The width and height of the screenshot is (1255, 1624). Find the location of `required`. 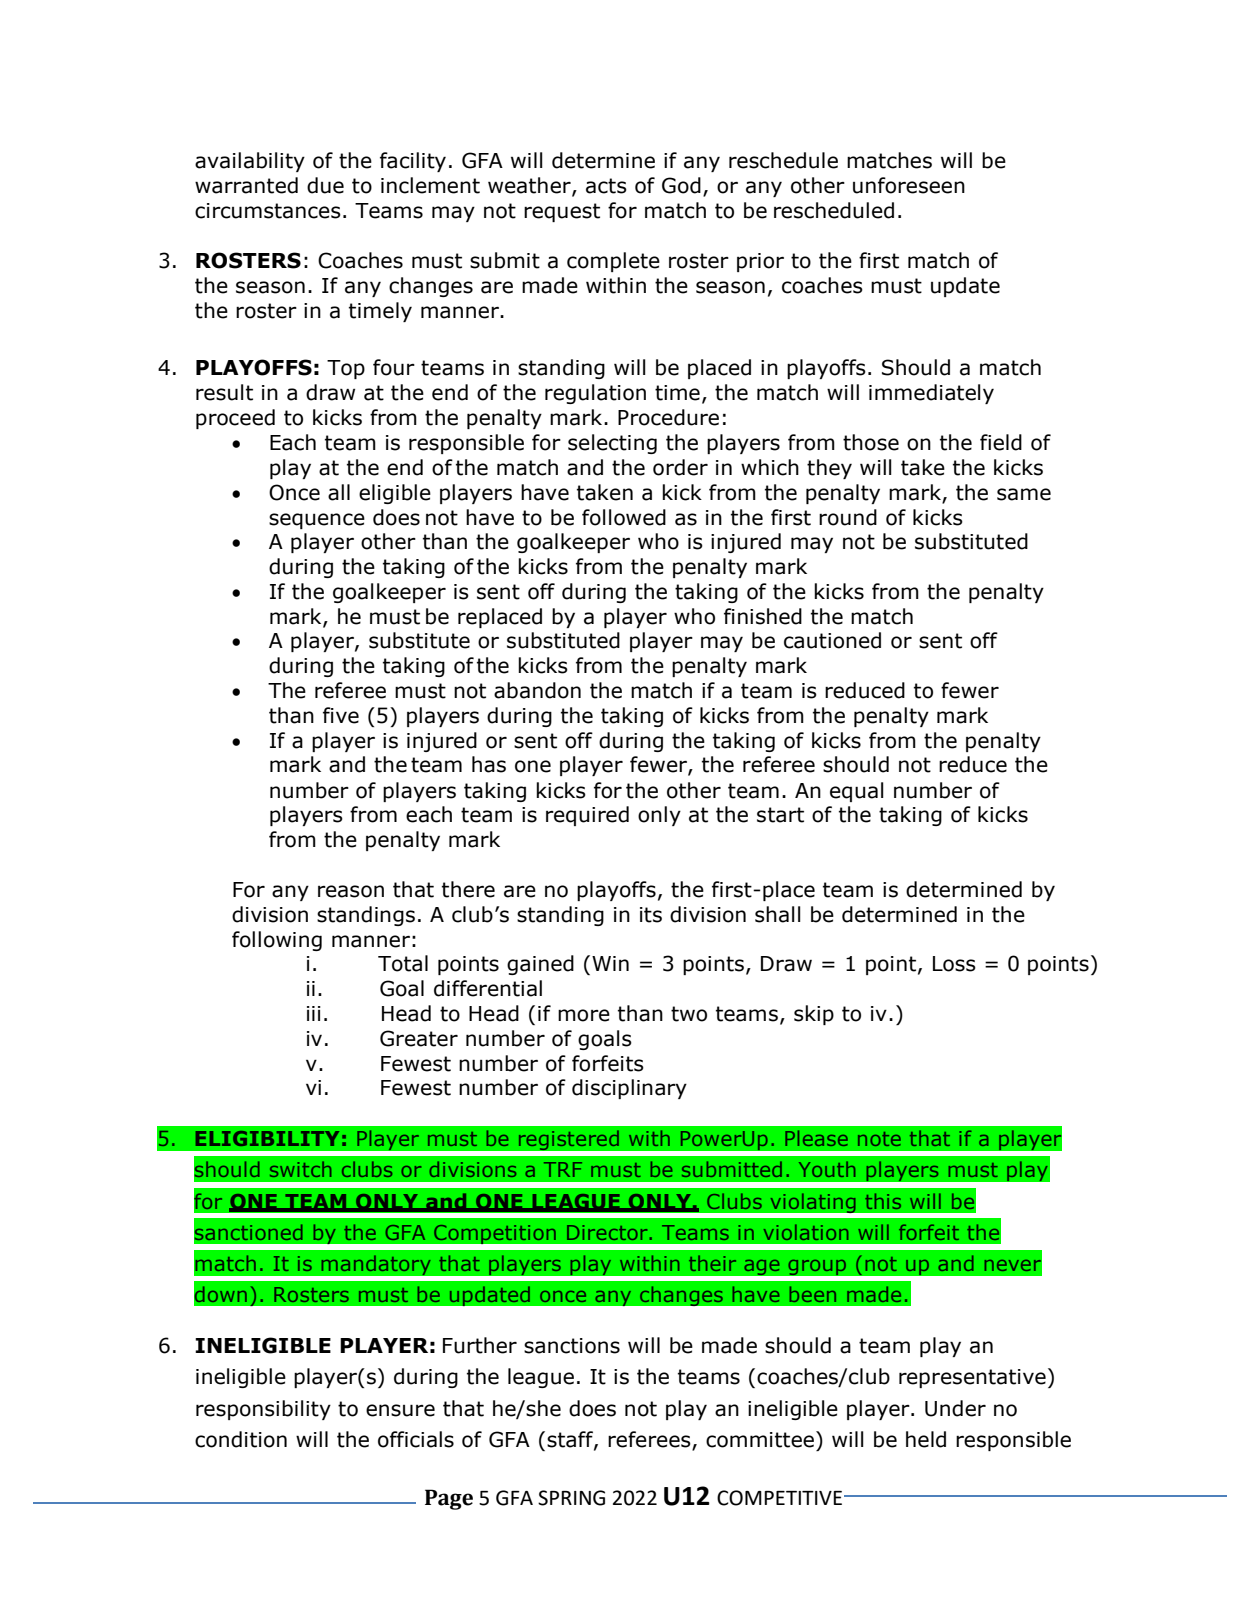

required is located at coordinates (587, 816).
